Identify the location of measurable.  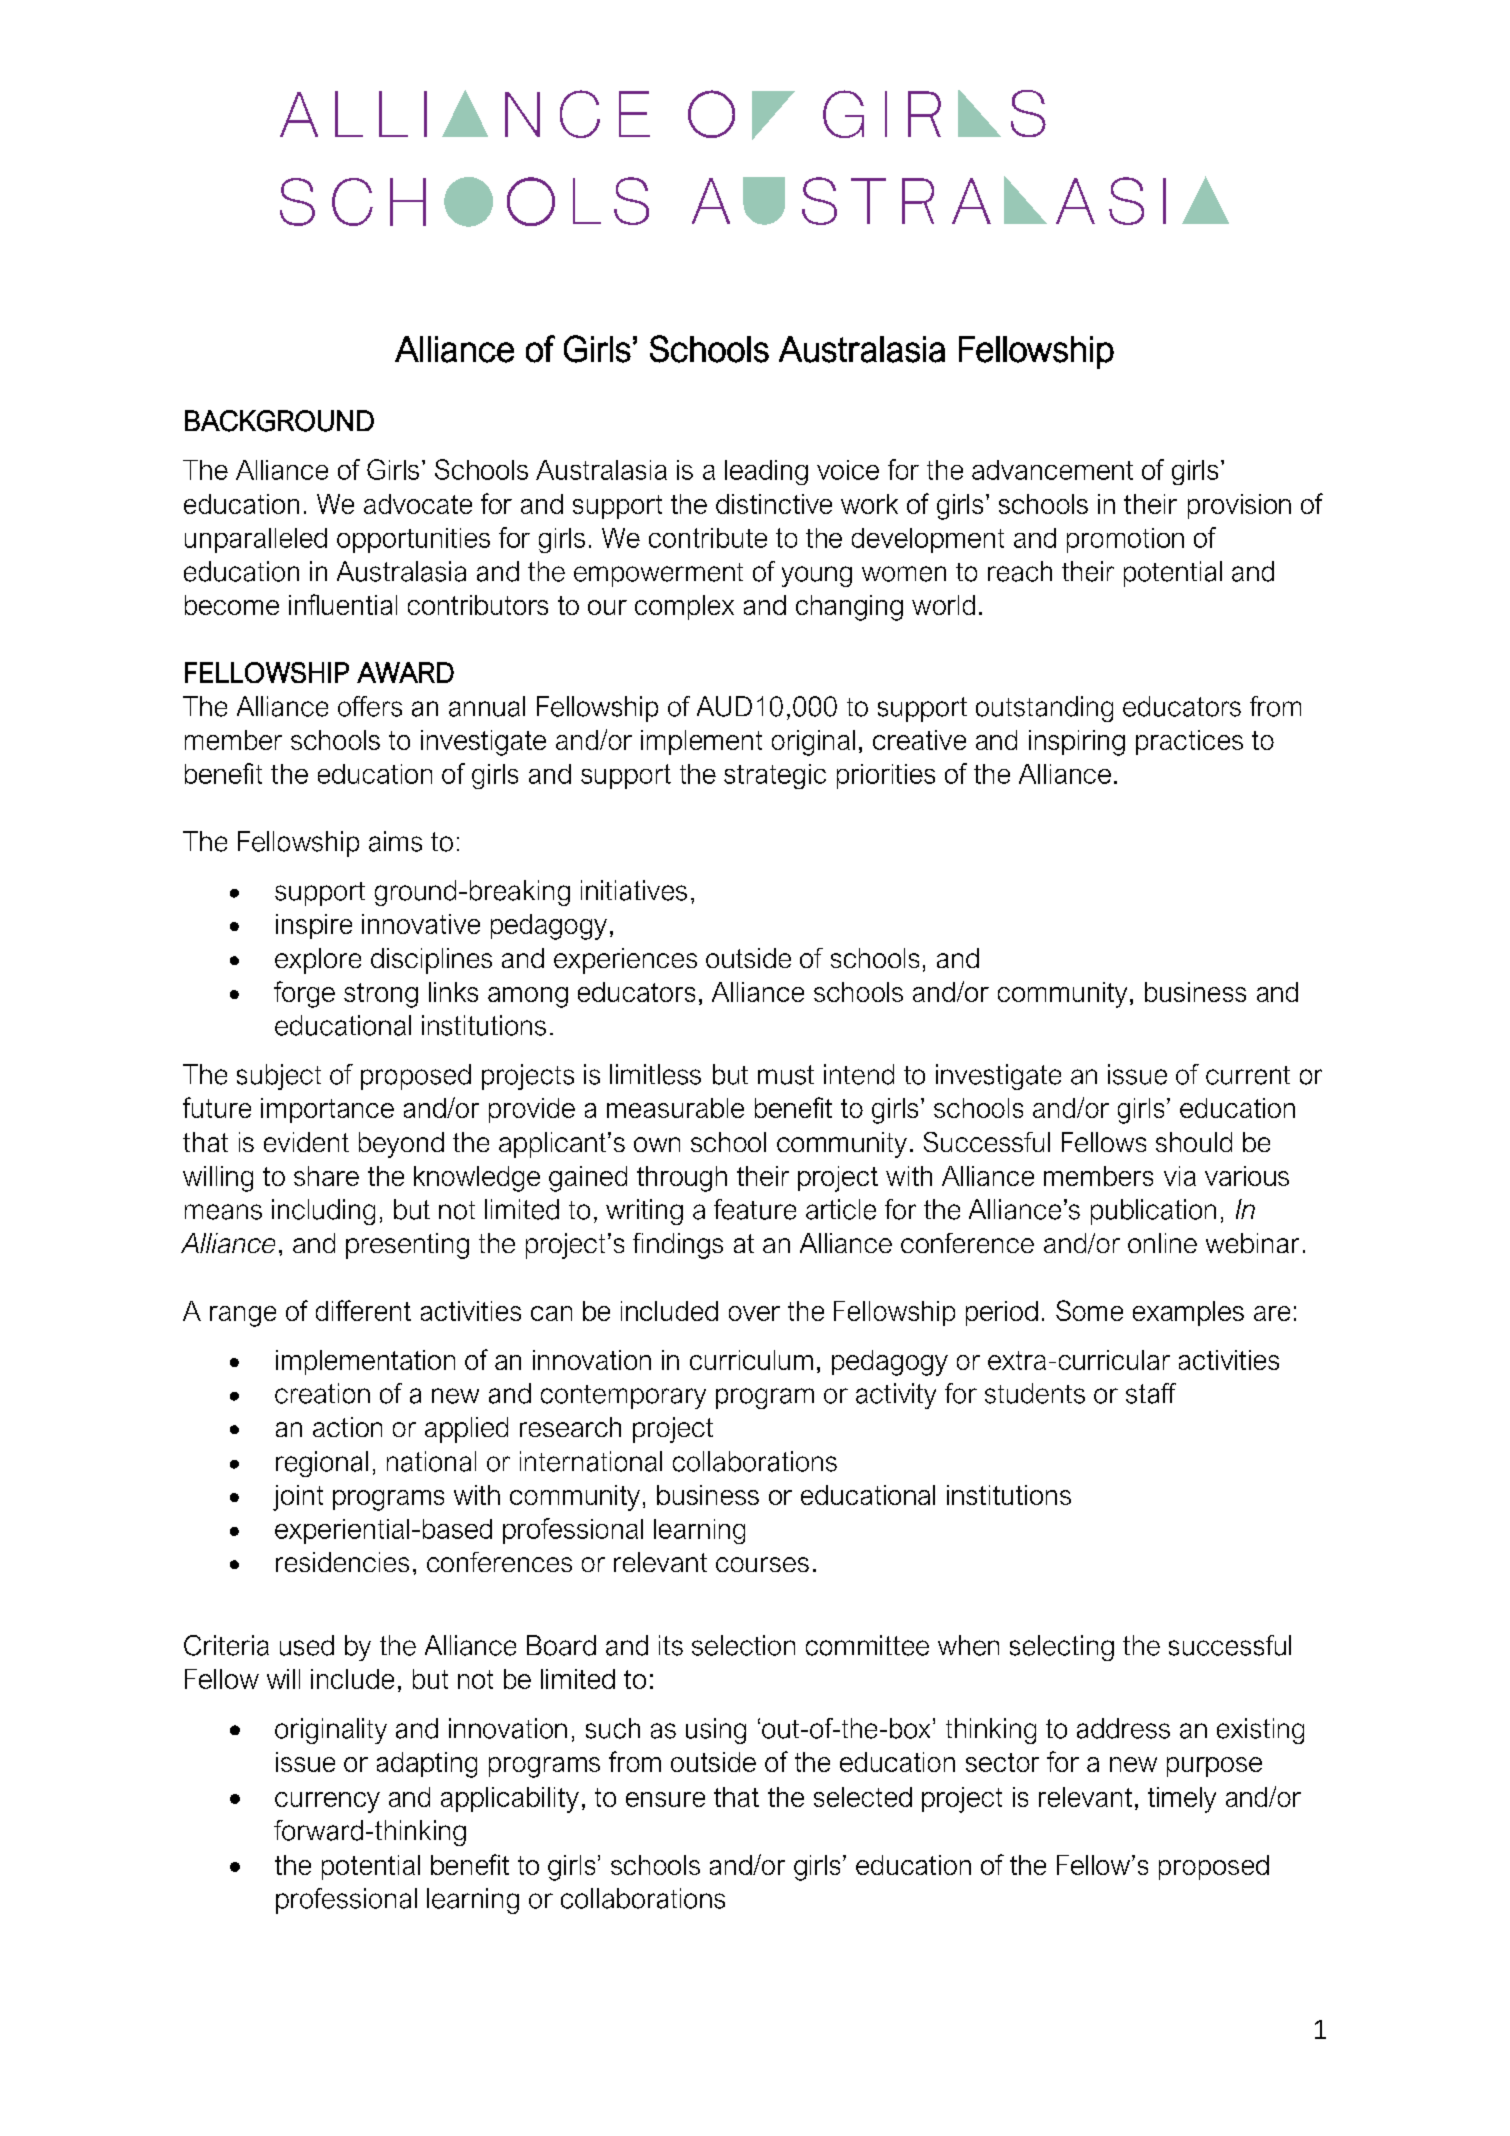
(675, 1108).
